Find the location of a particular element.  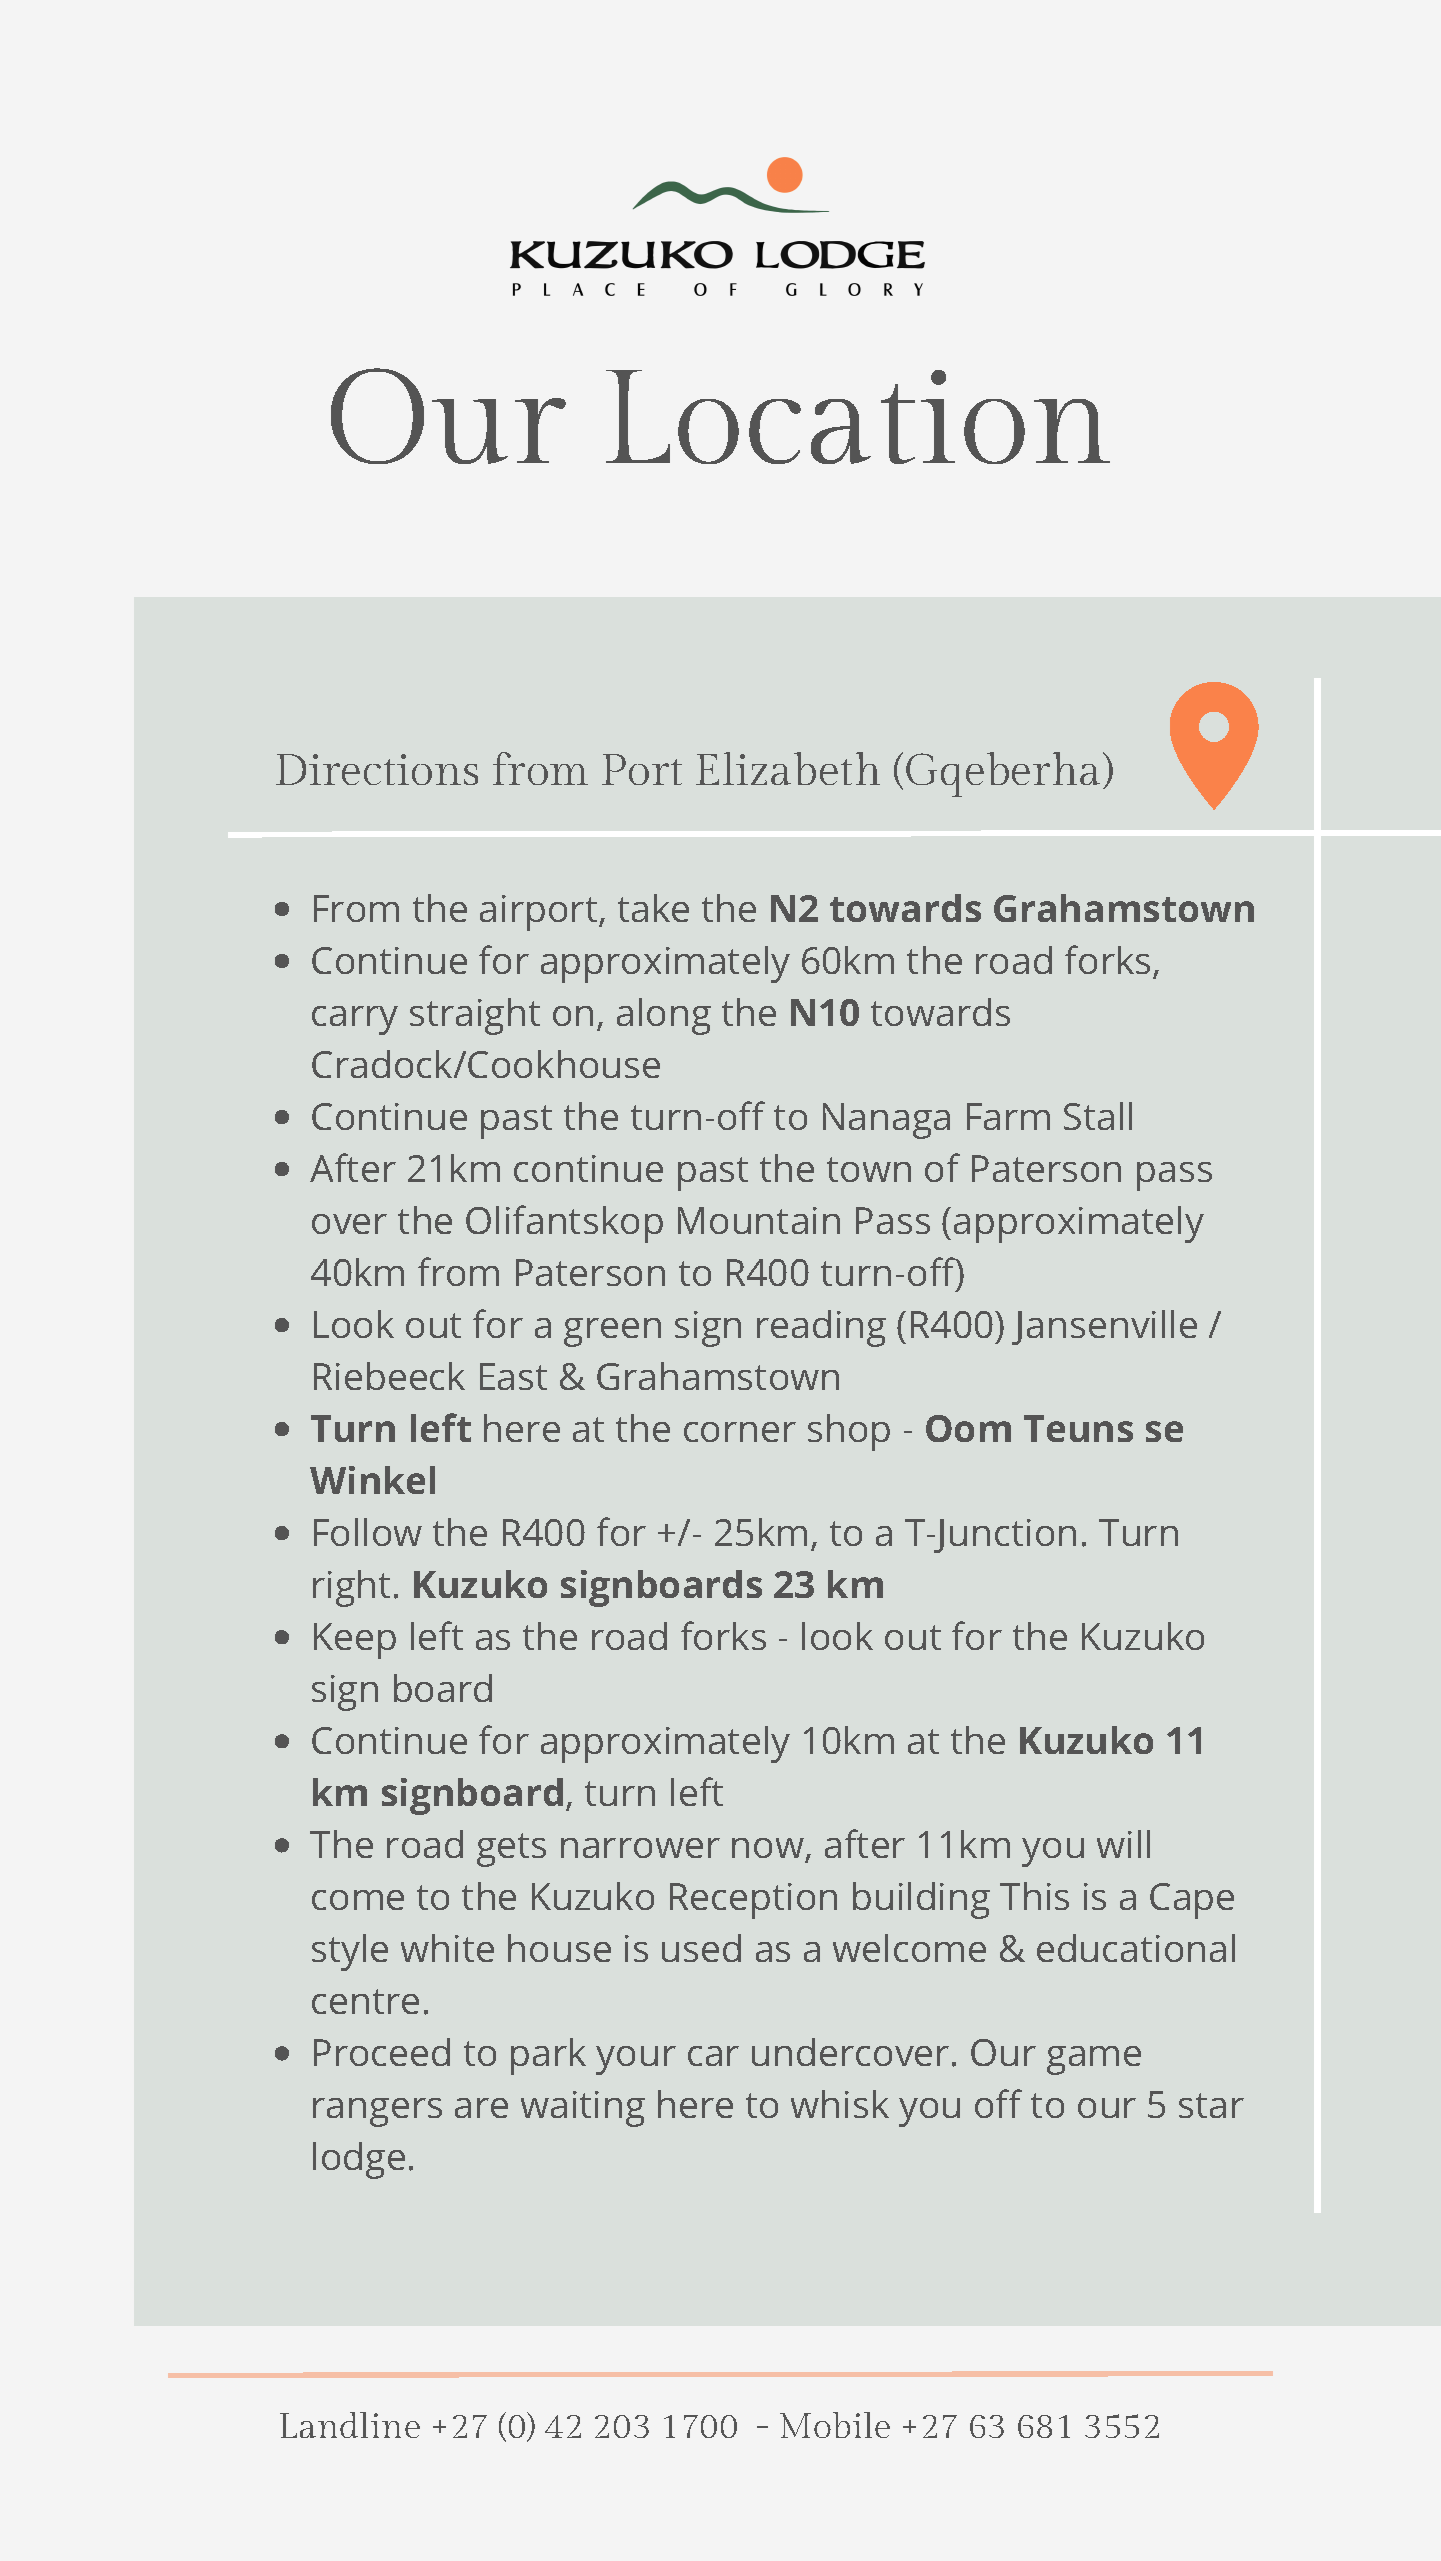

Location is located at coordinates (858, 417).
